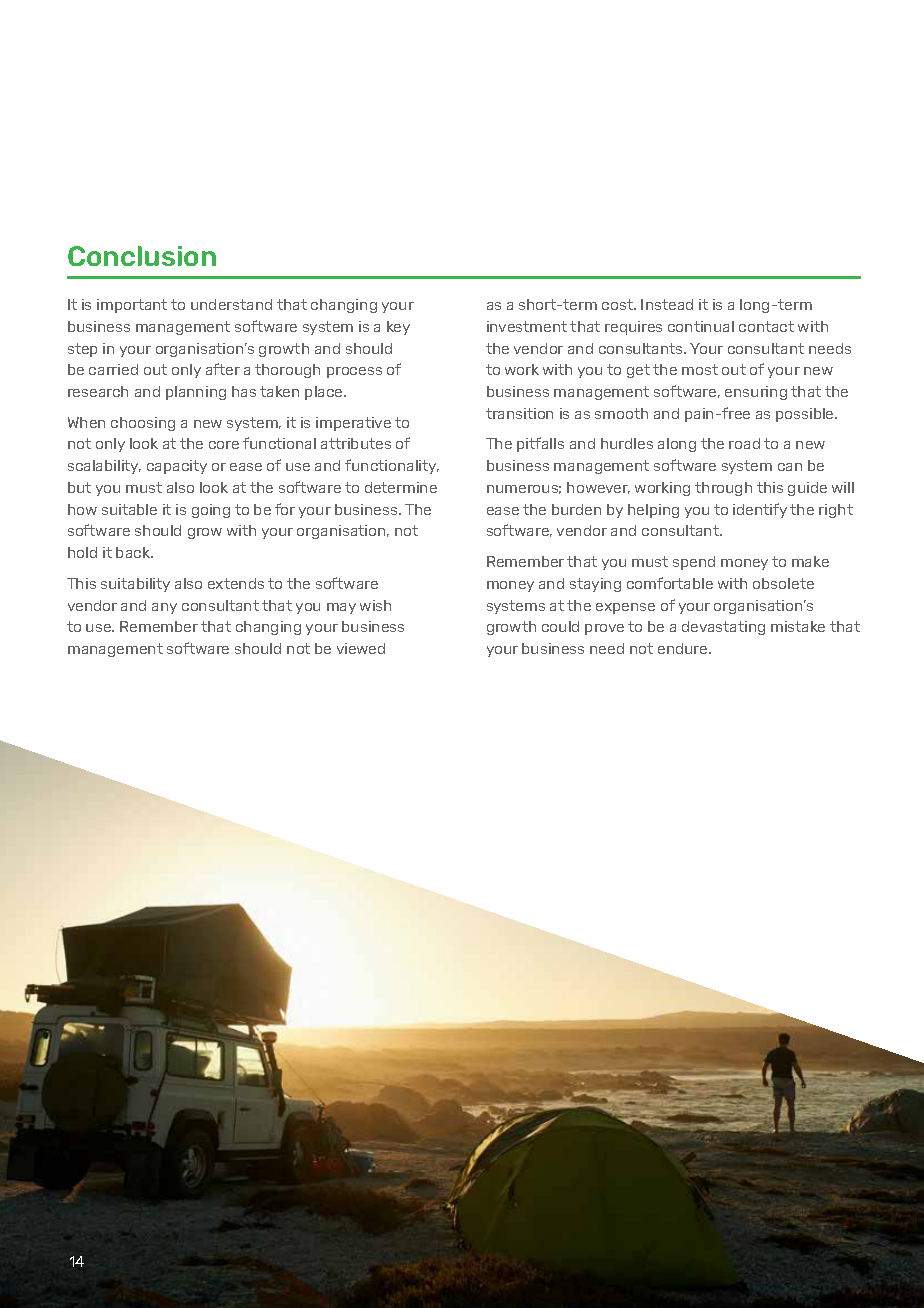 This image has height=1308, width=924. I want to click on could, so click(560, 626).
